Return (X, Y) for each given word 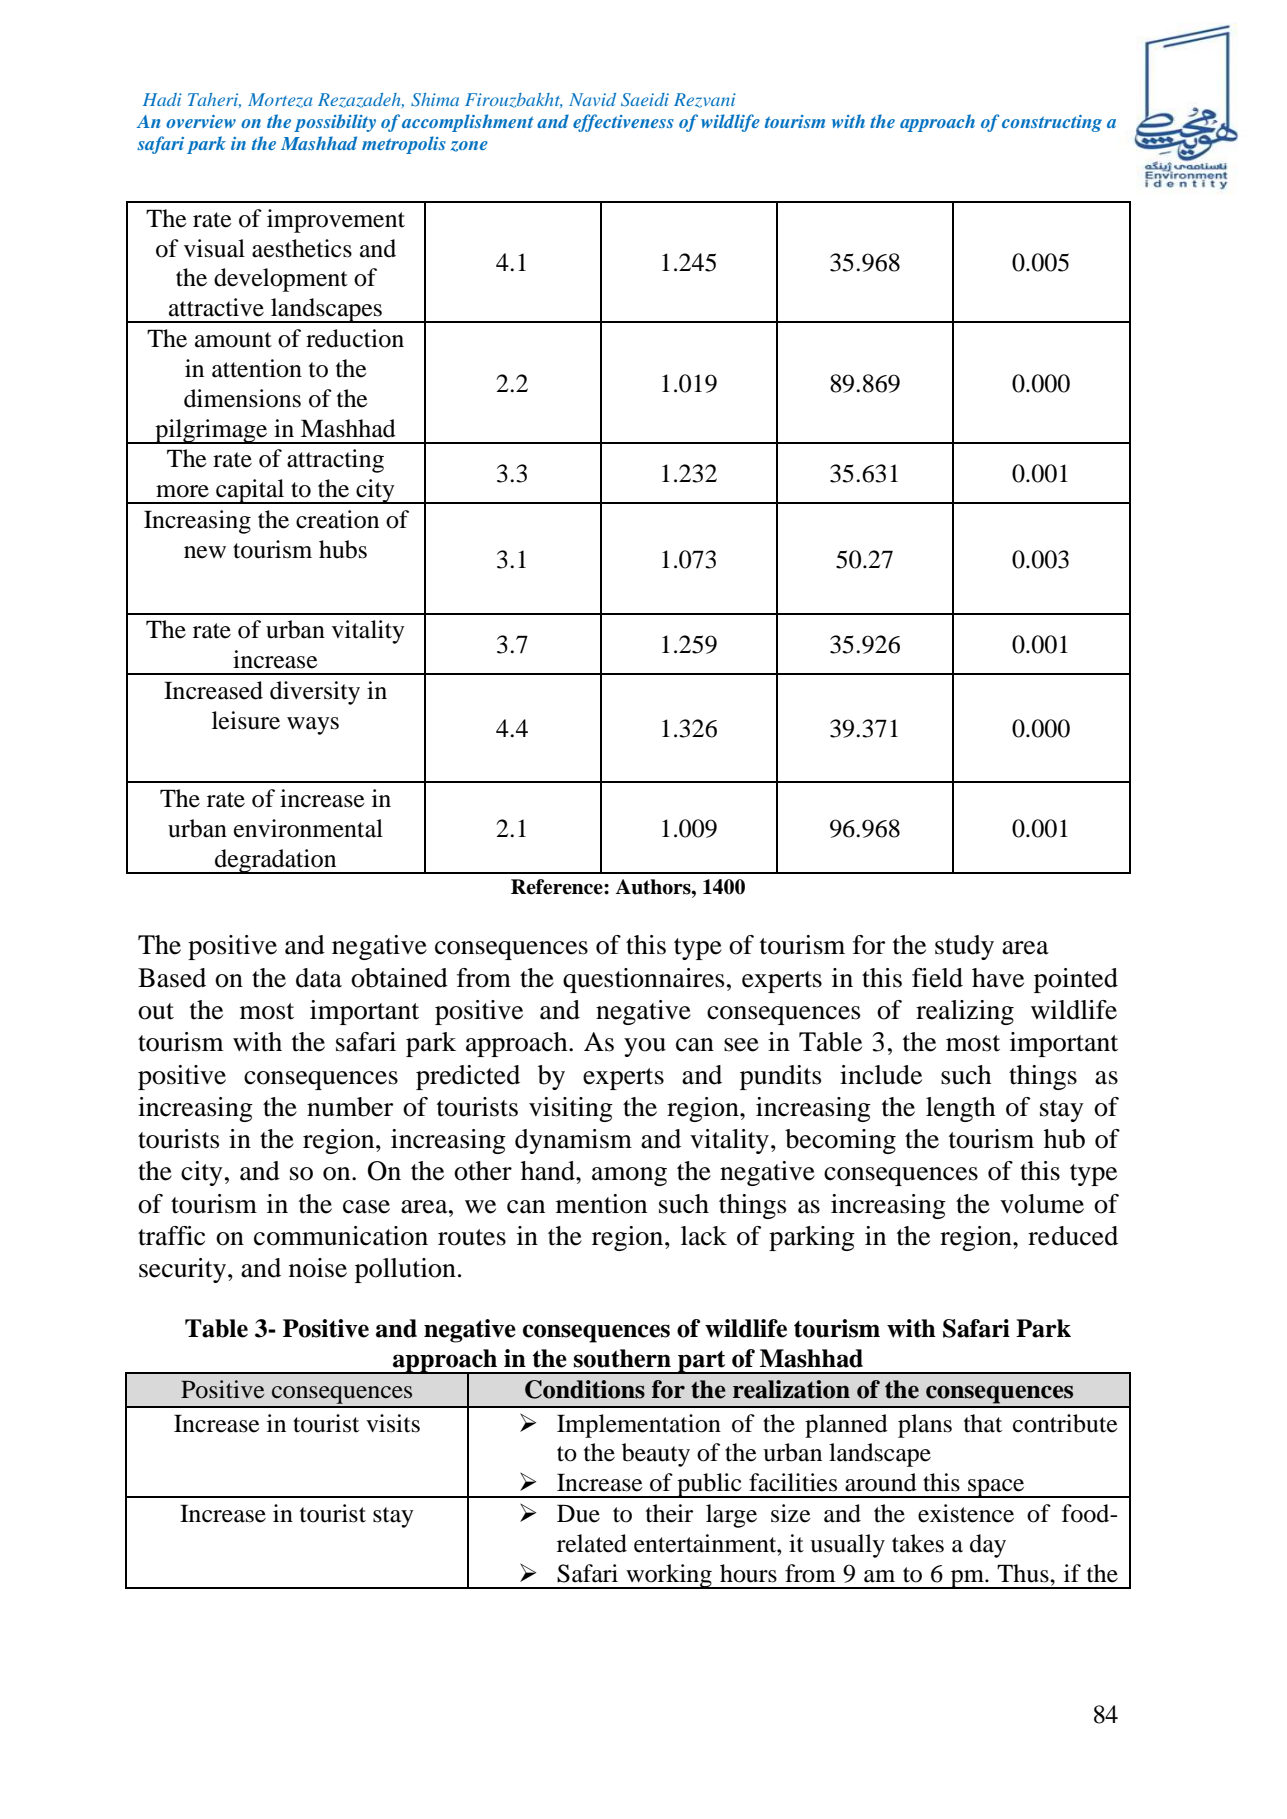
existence (966, 1513)
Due (578, 1513)
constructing (1052, 123)
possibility (335, 123)
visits (393, 1423)
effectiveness (623, 123)
